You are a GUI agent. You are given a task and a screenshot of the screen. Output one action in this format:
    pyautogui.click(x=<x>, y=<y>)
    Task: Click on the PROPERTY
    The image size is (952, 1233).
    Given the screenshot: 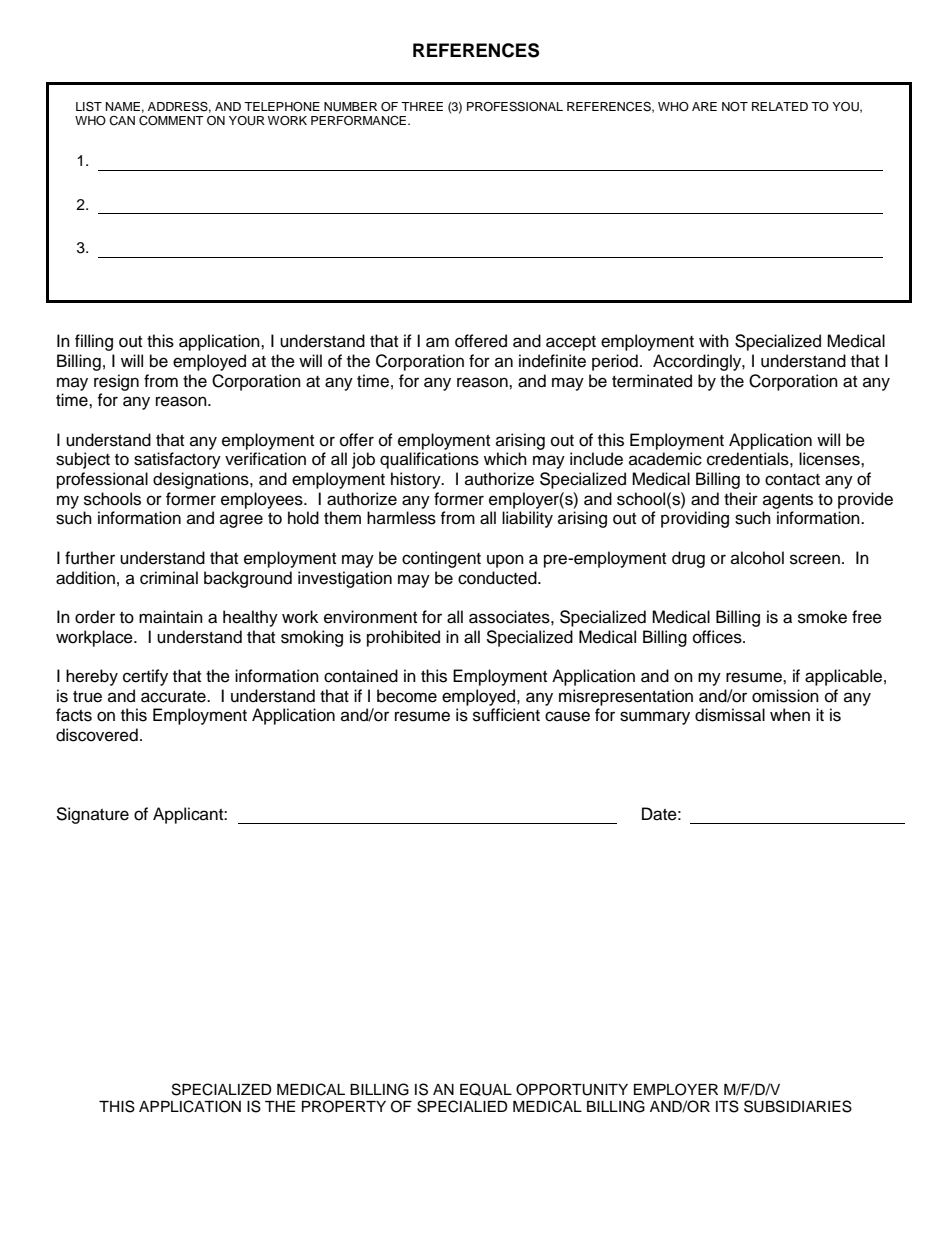 What is the action you would take?
    pyautogui.click(x=344, y=1106)
